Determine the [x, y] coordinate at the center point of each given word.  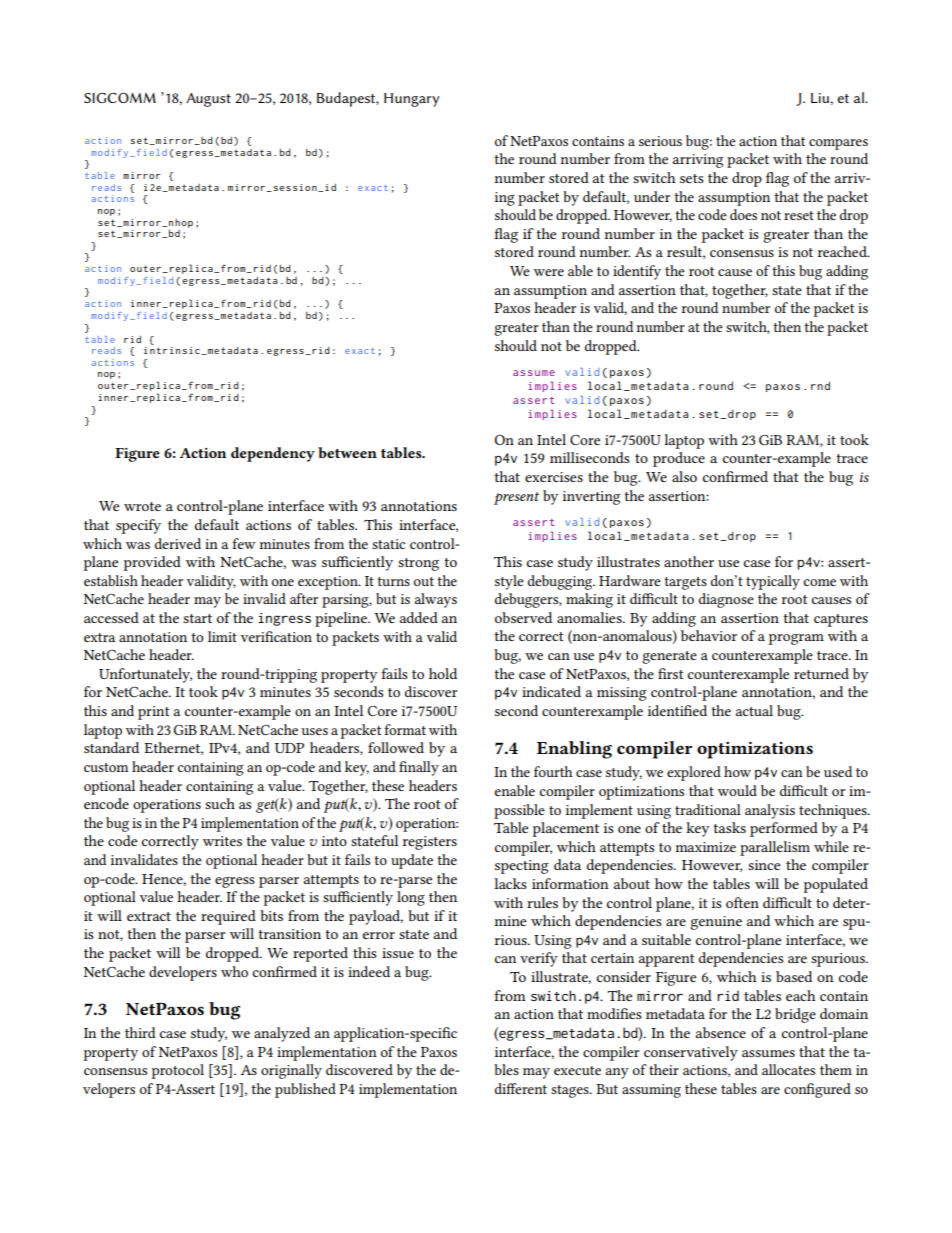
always [435, 600]
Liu [821, 98]
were [549, 272]
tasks [730, 827]
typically [773, 582]
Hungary [412, 100]
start [197, 618]
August [208, 100]
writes [222, 841]
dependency [273, 454]
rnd [820, 385]
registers [430, 843]
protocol [178, 1071]
